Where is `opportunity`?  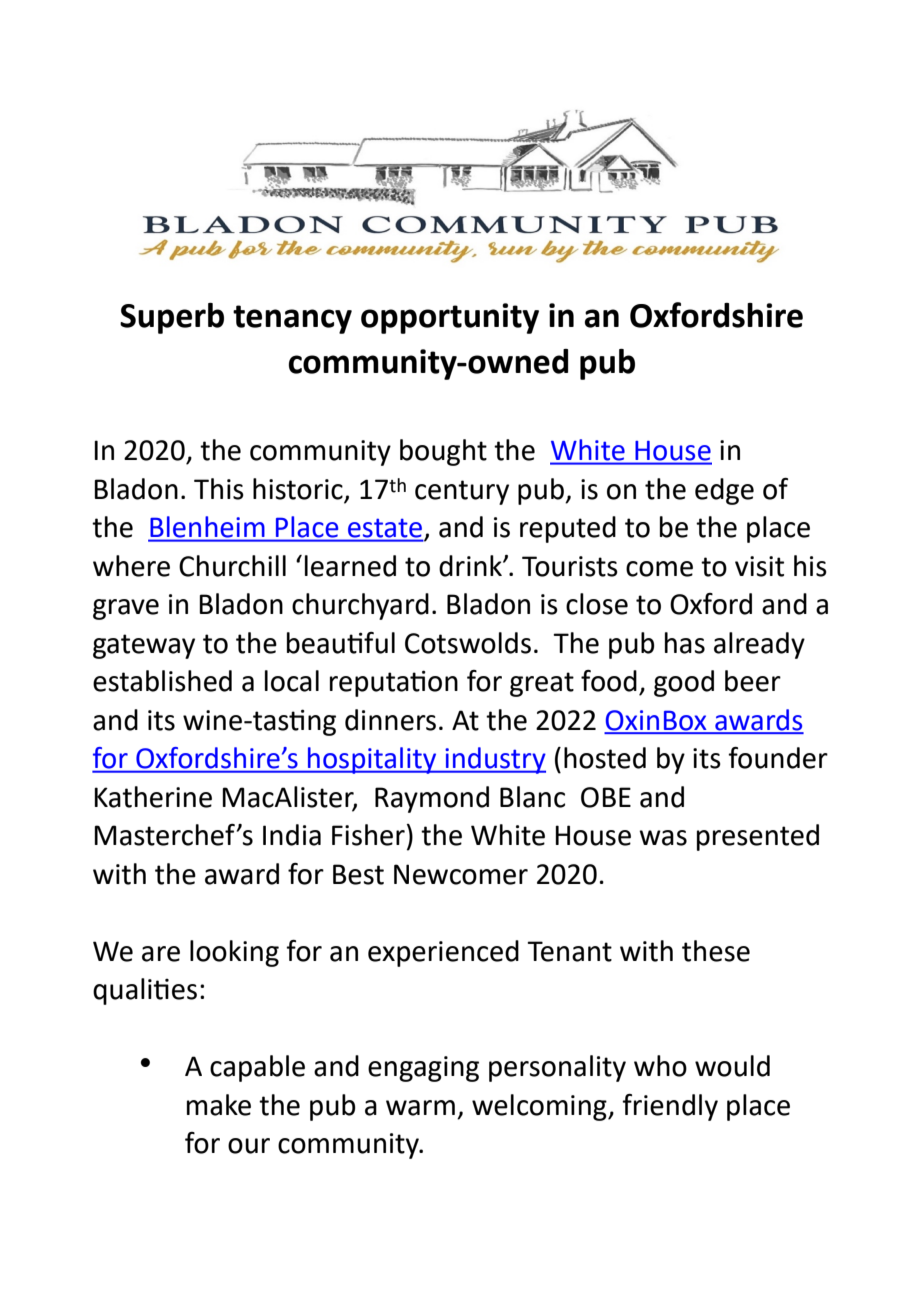 opportunity is located at coordinates (450, 318).
